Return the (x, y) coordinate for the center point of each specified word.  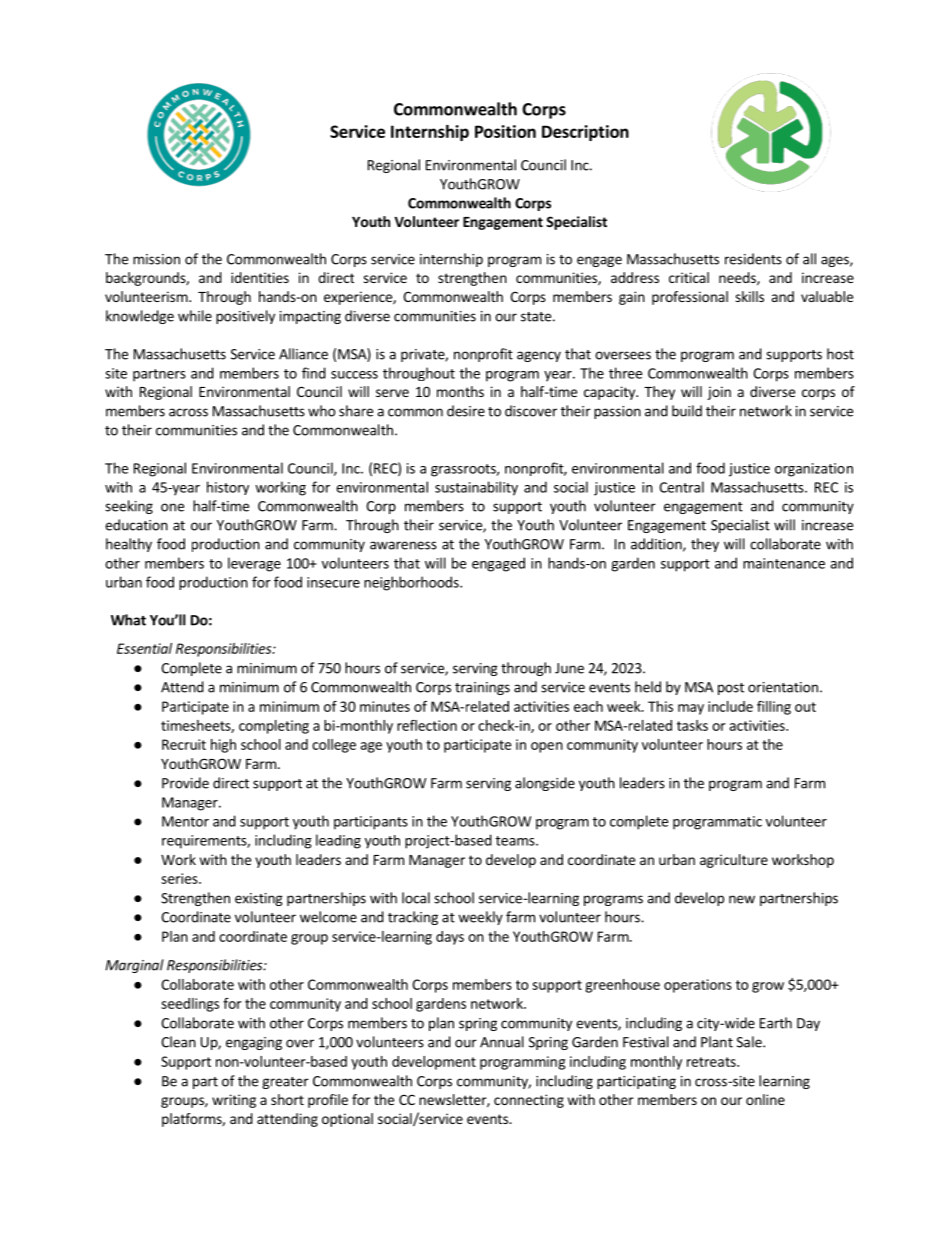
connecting (529, 1101)
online (765, 1099)
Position (505, 131)
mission (156, 259)
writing (234, 1101)
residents (753, 259)
